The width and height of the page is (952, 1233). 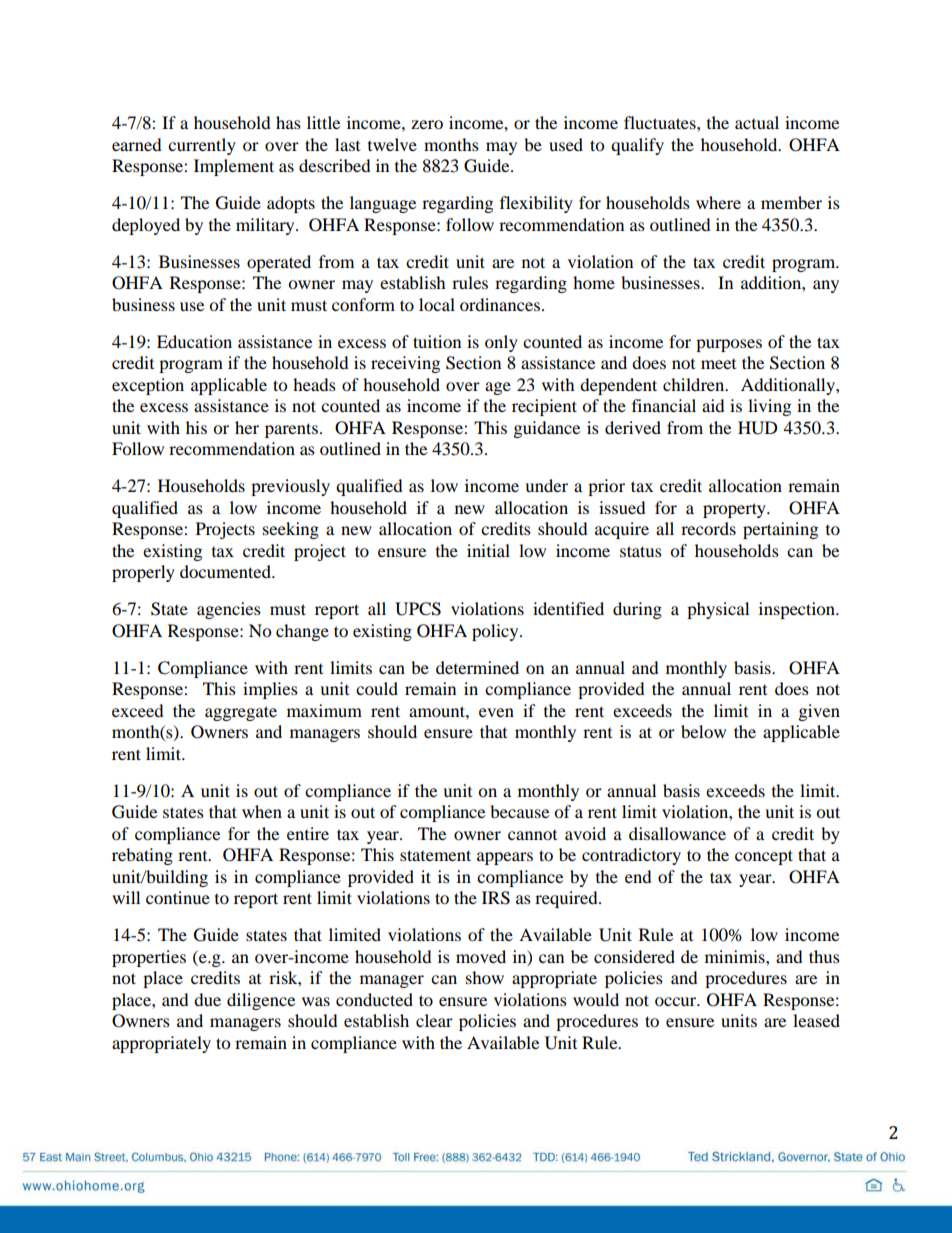 What do you see at coordinates (757, 122) in the page?
I see `actual` at bounding box center [757, 122].
